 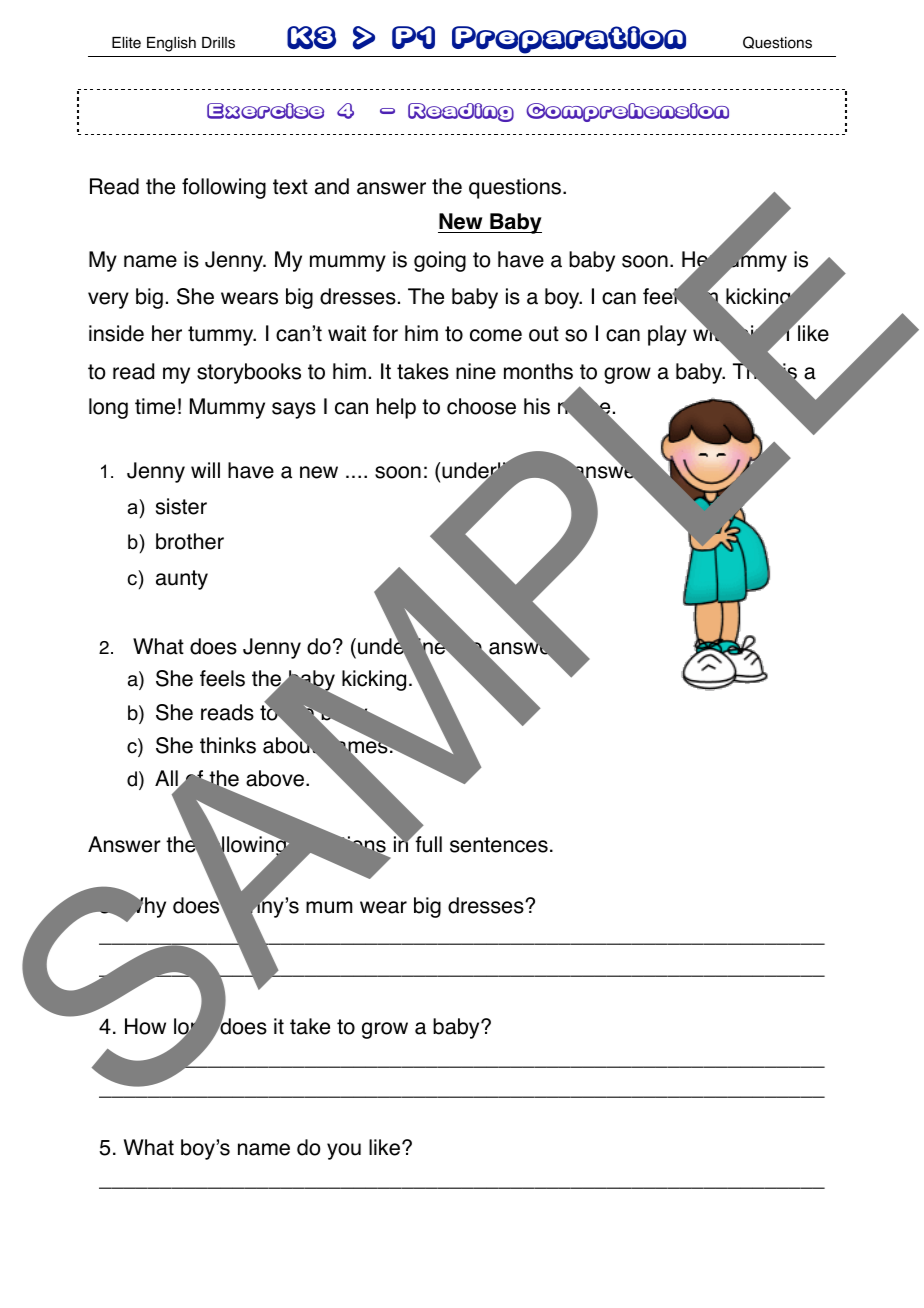 I want to click on aunty, so click(x=182, y=580).
